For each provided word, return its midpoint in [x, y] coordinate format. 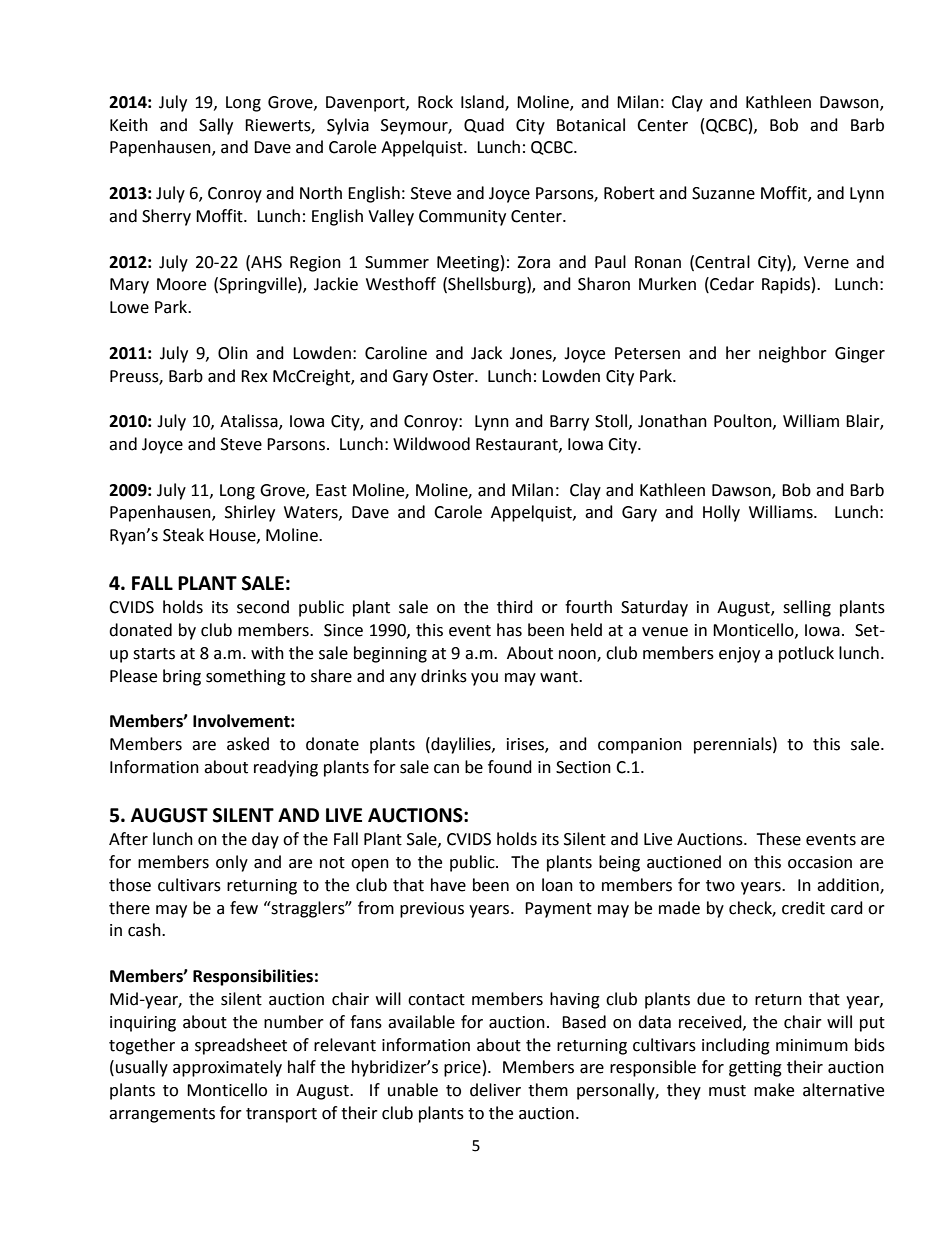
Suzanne [723, 193]
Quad [484, 125]
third [515, 607]
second [263, 607]
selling [807, 608]
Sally [216, 126]
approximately [227, 1068]
